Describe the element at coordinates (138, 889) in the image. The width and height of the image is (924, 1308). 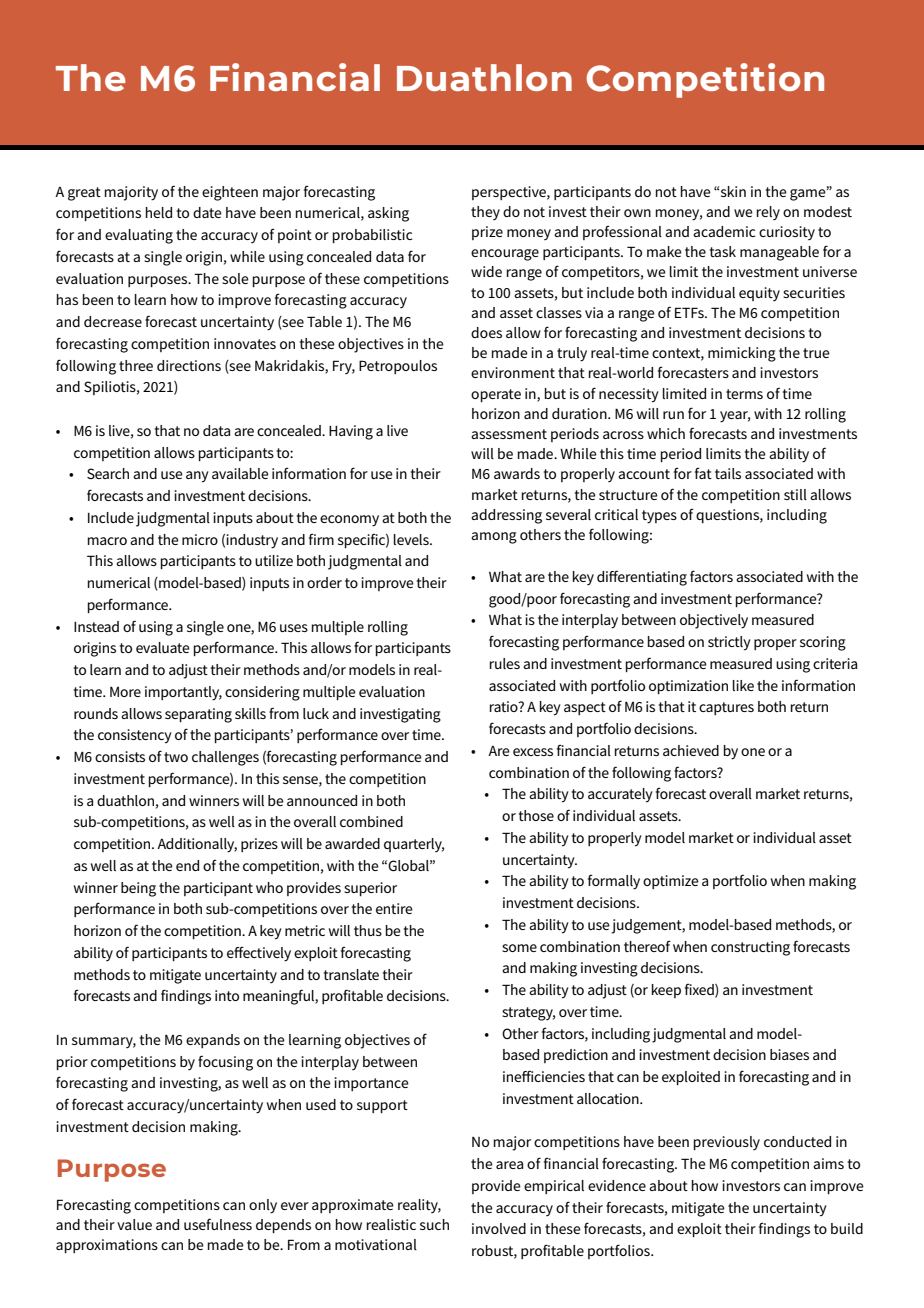
I see `being` at that location.
